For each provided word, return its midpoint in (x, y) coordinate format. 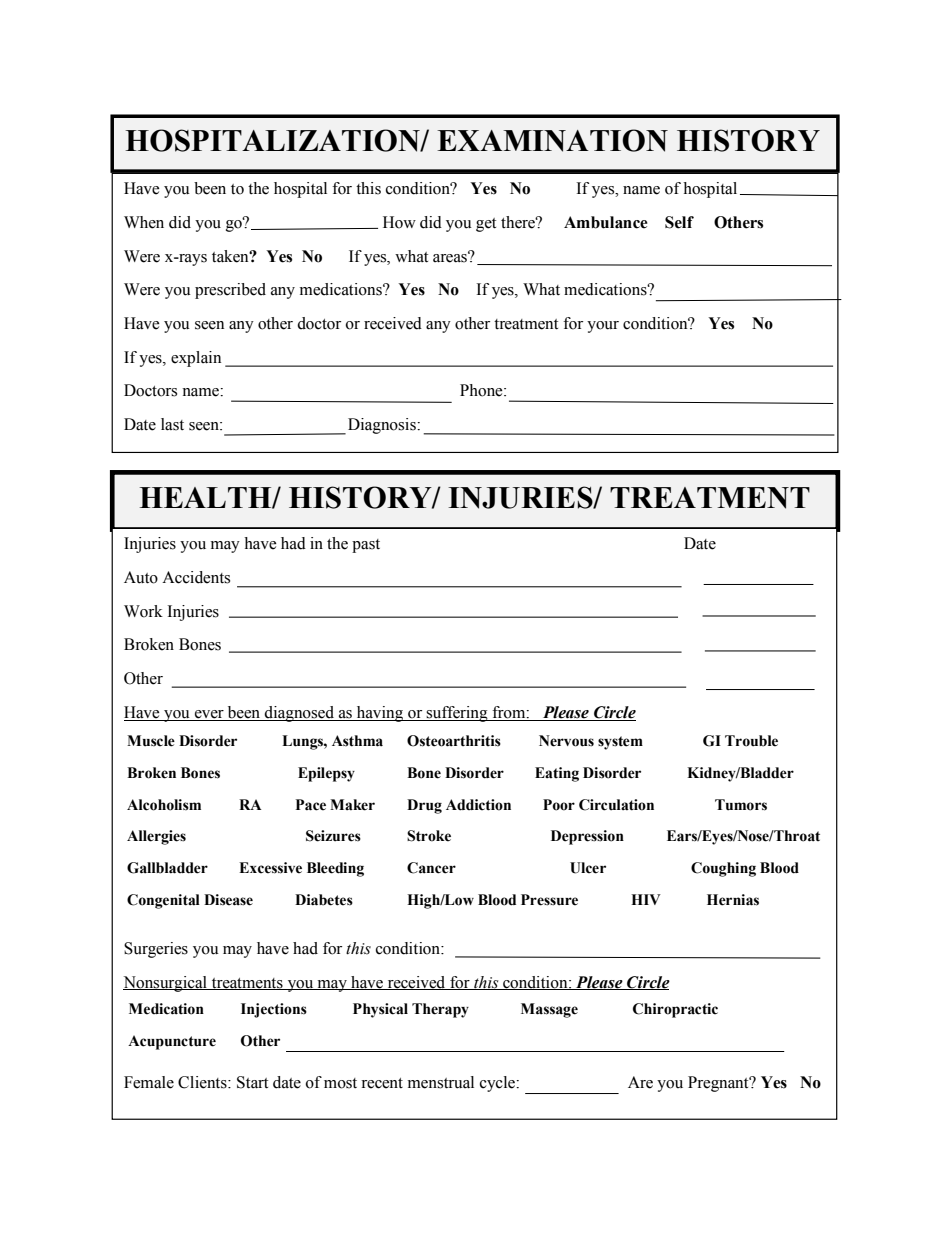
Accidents (196, 577)
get (486, 225)
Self (679, 222)
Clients (203, 1082)
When (144, 222)
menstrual (441, 1082)
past (366, 546)
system (620, 743)
